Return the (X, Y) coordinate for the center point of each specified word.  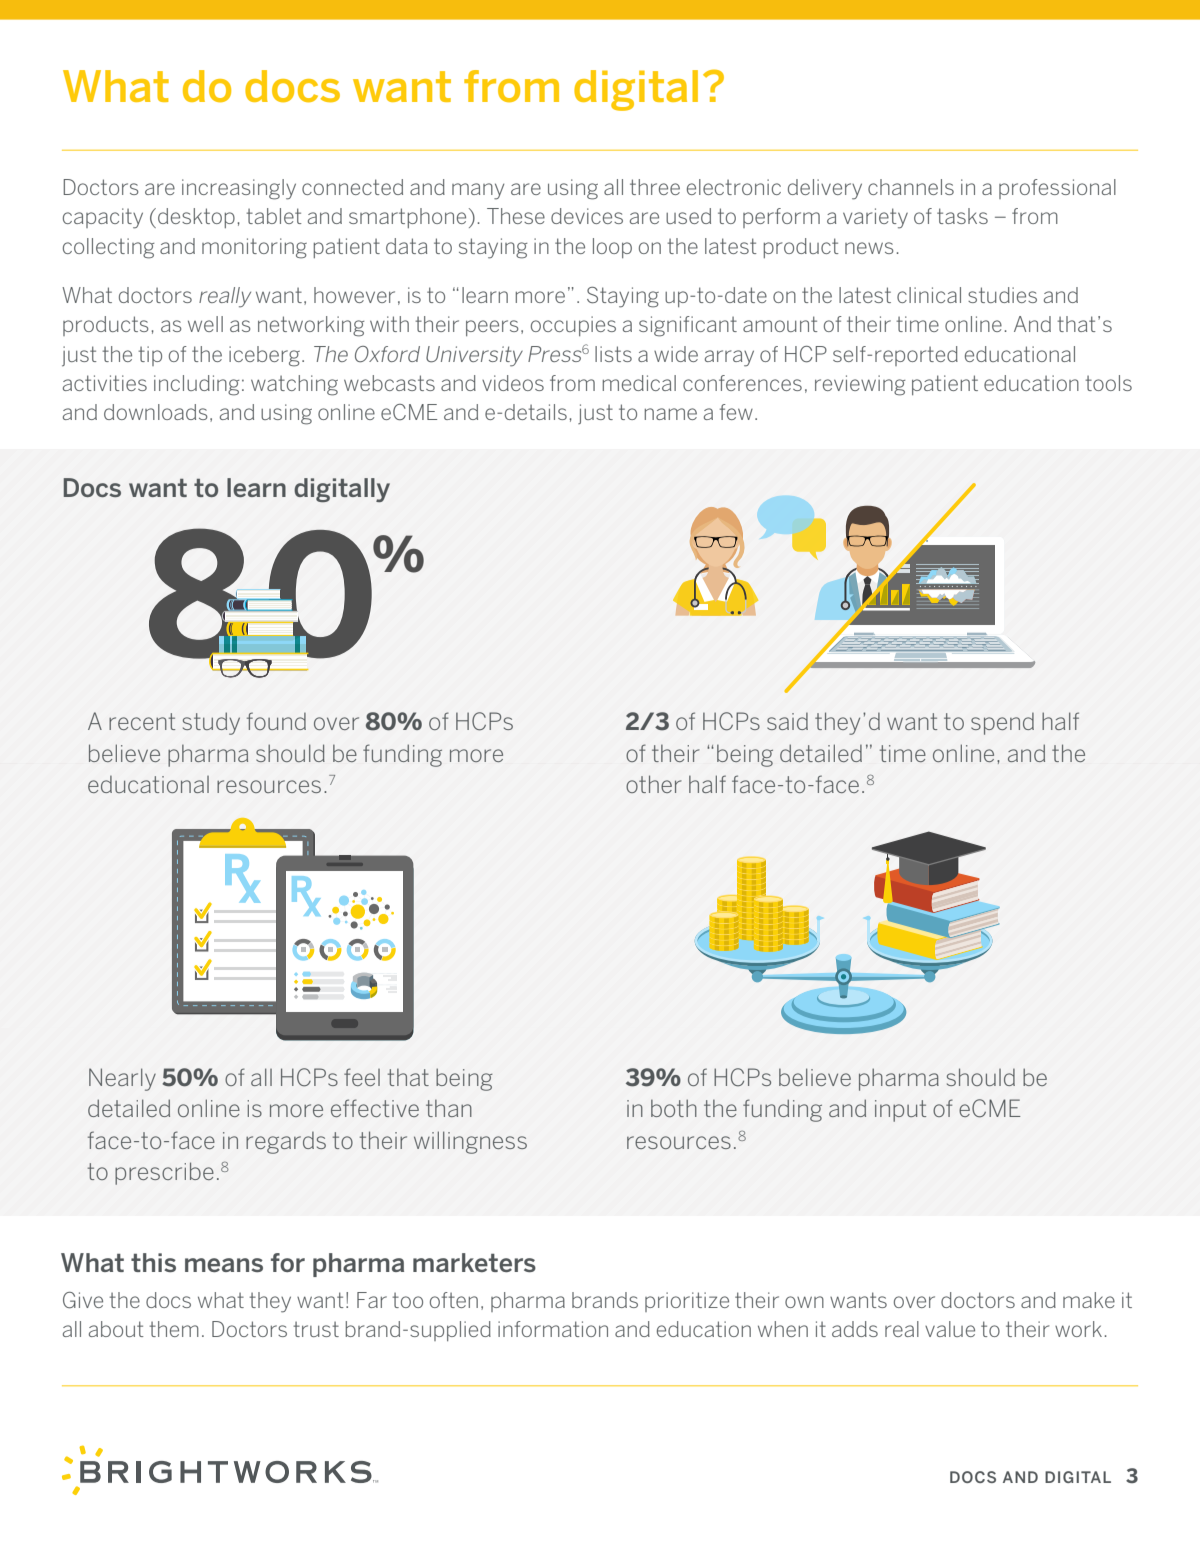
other (654, 784)
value (950, 1329)
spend (1002, 724)
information (553, 1329)
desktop (196, 218)
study (211, 723)
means (224, 1265)
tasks (962, 216)
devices (587, 216)
